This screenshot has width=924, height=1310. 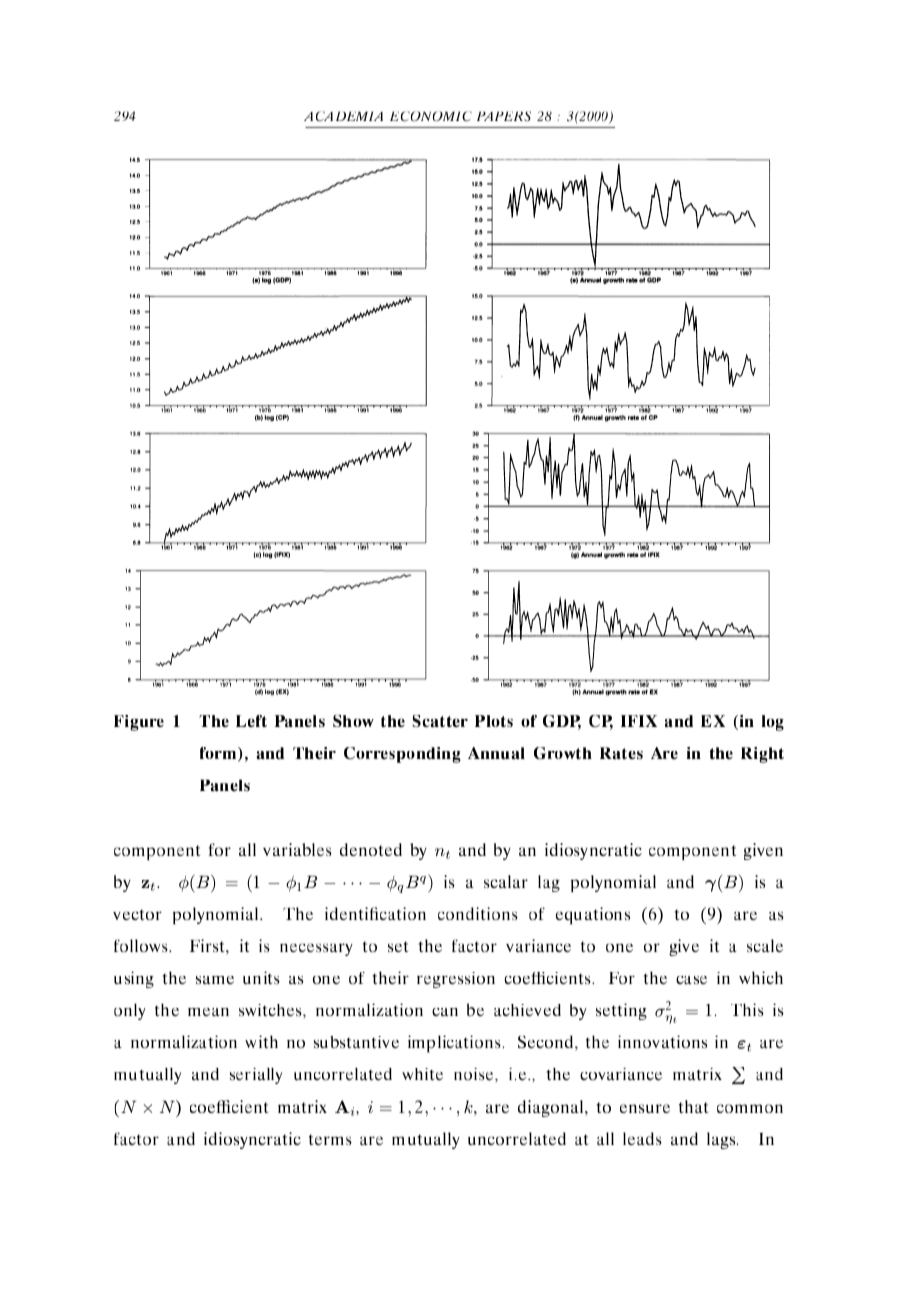 What do you see at coordinates (256, 1076) in the screenshot?
I see `serially` at bounding box center [256, 1076].
